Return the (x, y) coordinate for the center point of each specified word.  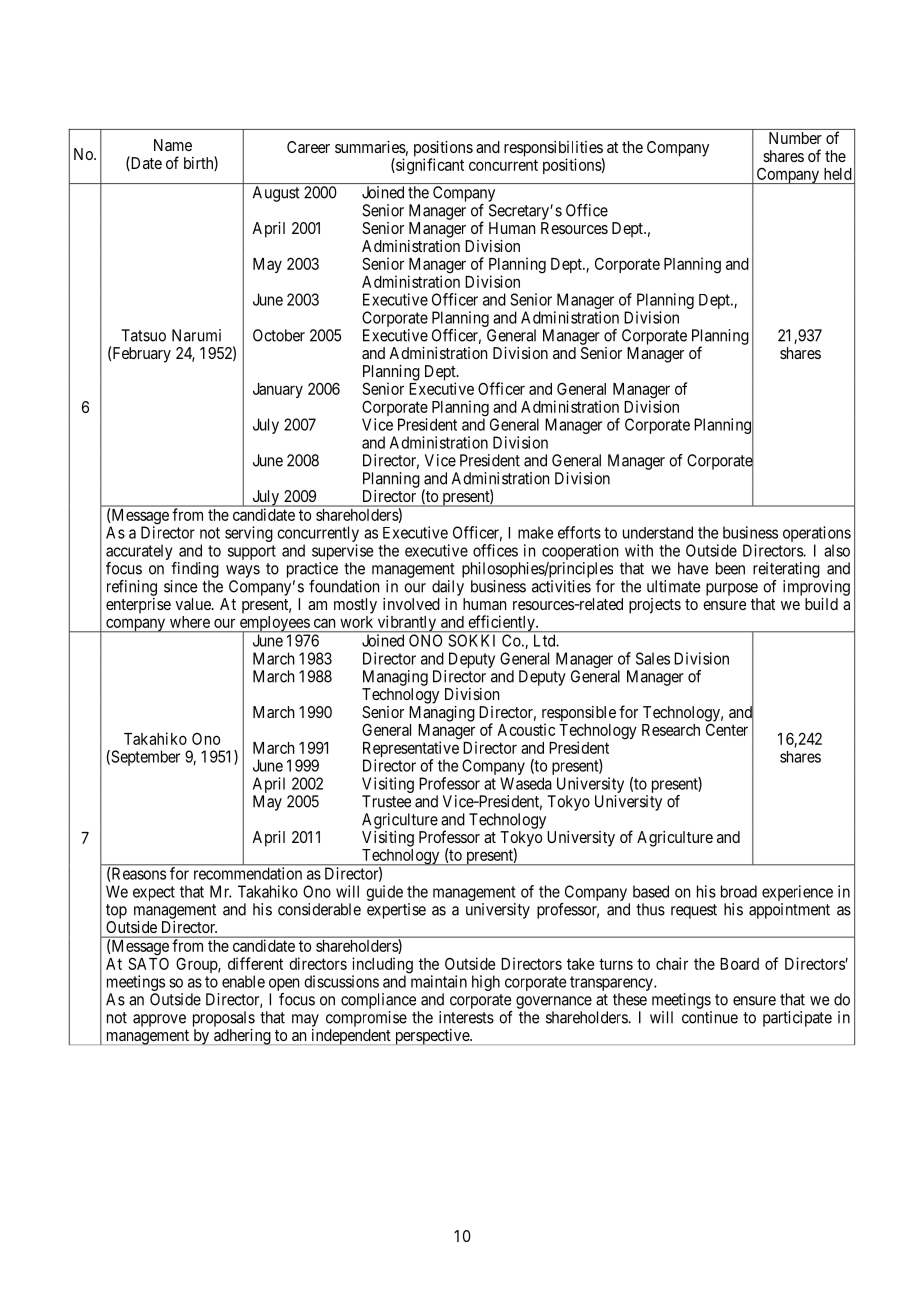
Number (795, 138)
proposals (224, 1019)
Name (173, 145)
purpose (732, 589)
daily (448, 588)
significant (429, 166)
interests (466, 1017)
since (181, 586)
